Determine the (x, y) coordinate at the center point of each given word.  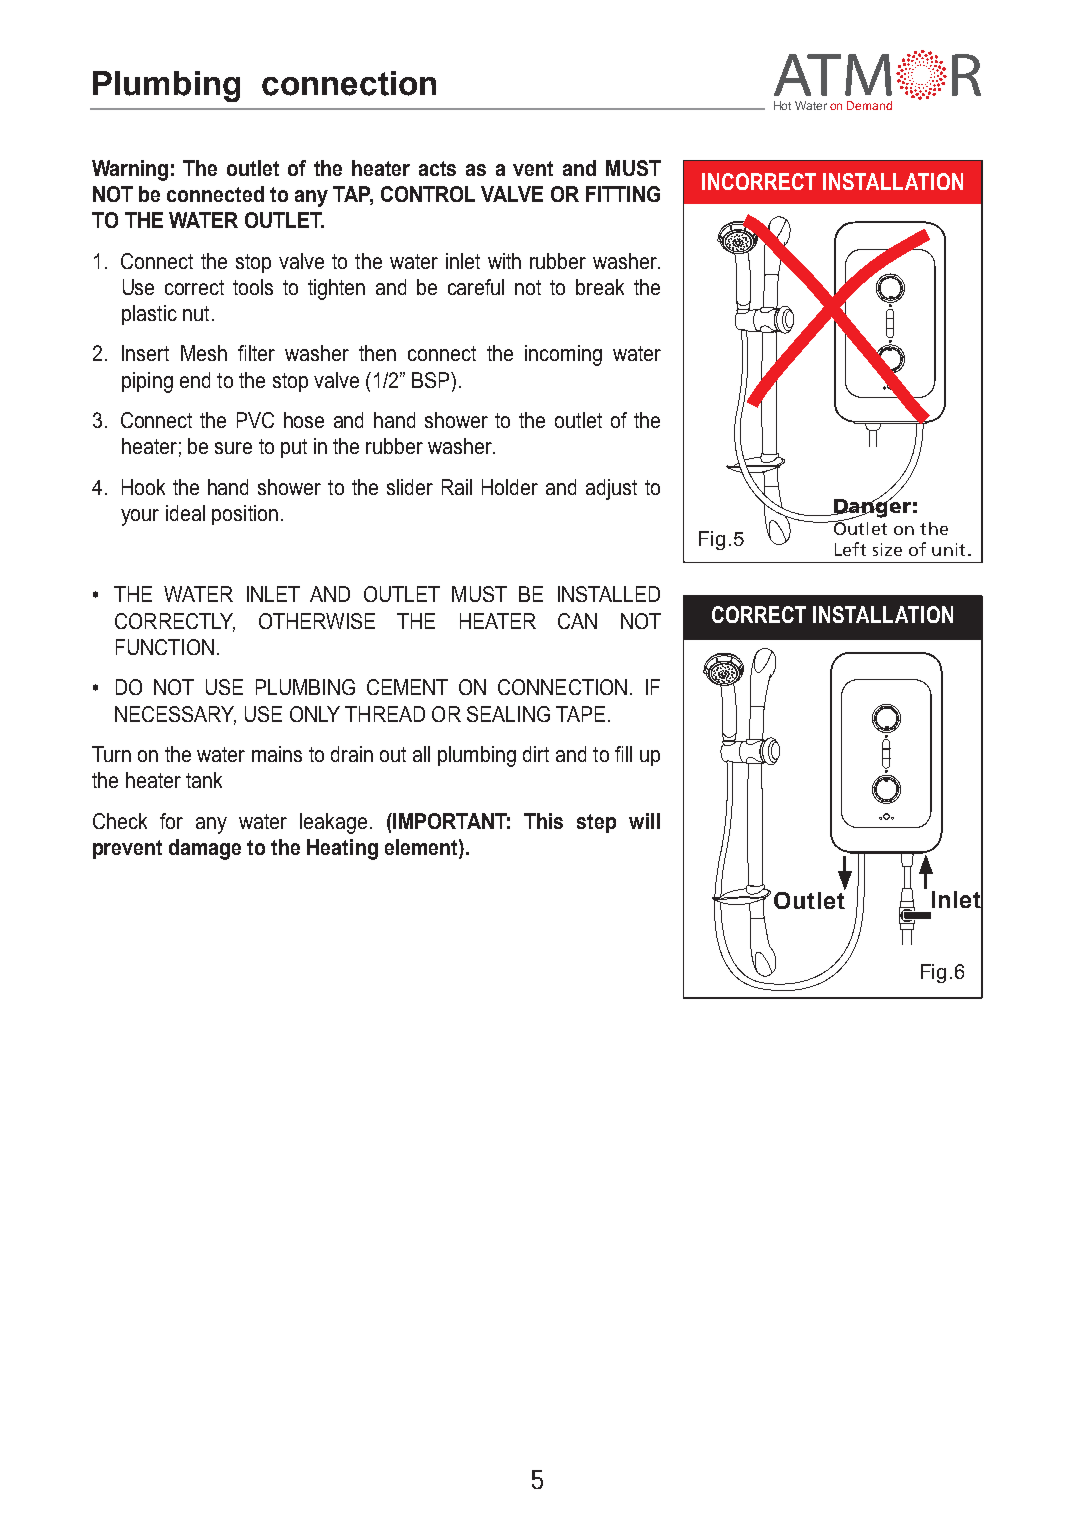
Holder (510, 487)
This (543, 821)
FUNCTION (165, 647)
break (600, 287)
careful (476, 287)
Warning (130, 170)
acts (437, 168)
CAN (577, 621)
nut (196, 313)
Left (850, 549)
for (171, 821)
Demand (869, 105)
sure (233, 448)
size (887, 549)
